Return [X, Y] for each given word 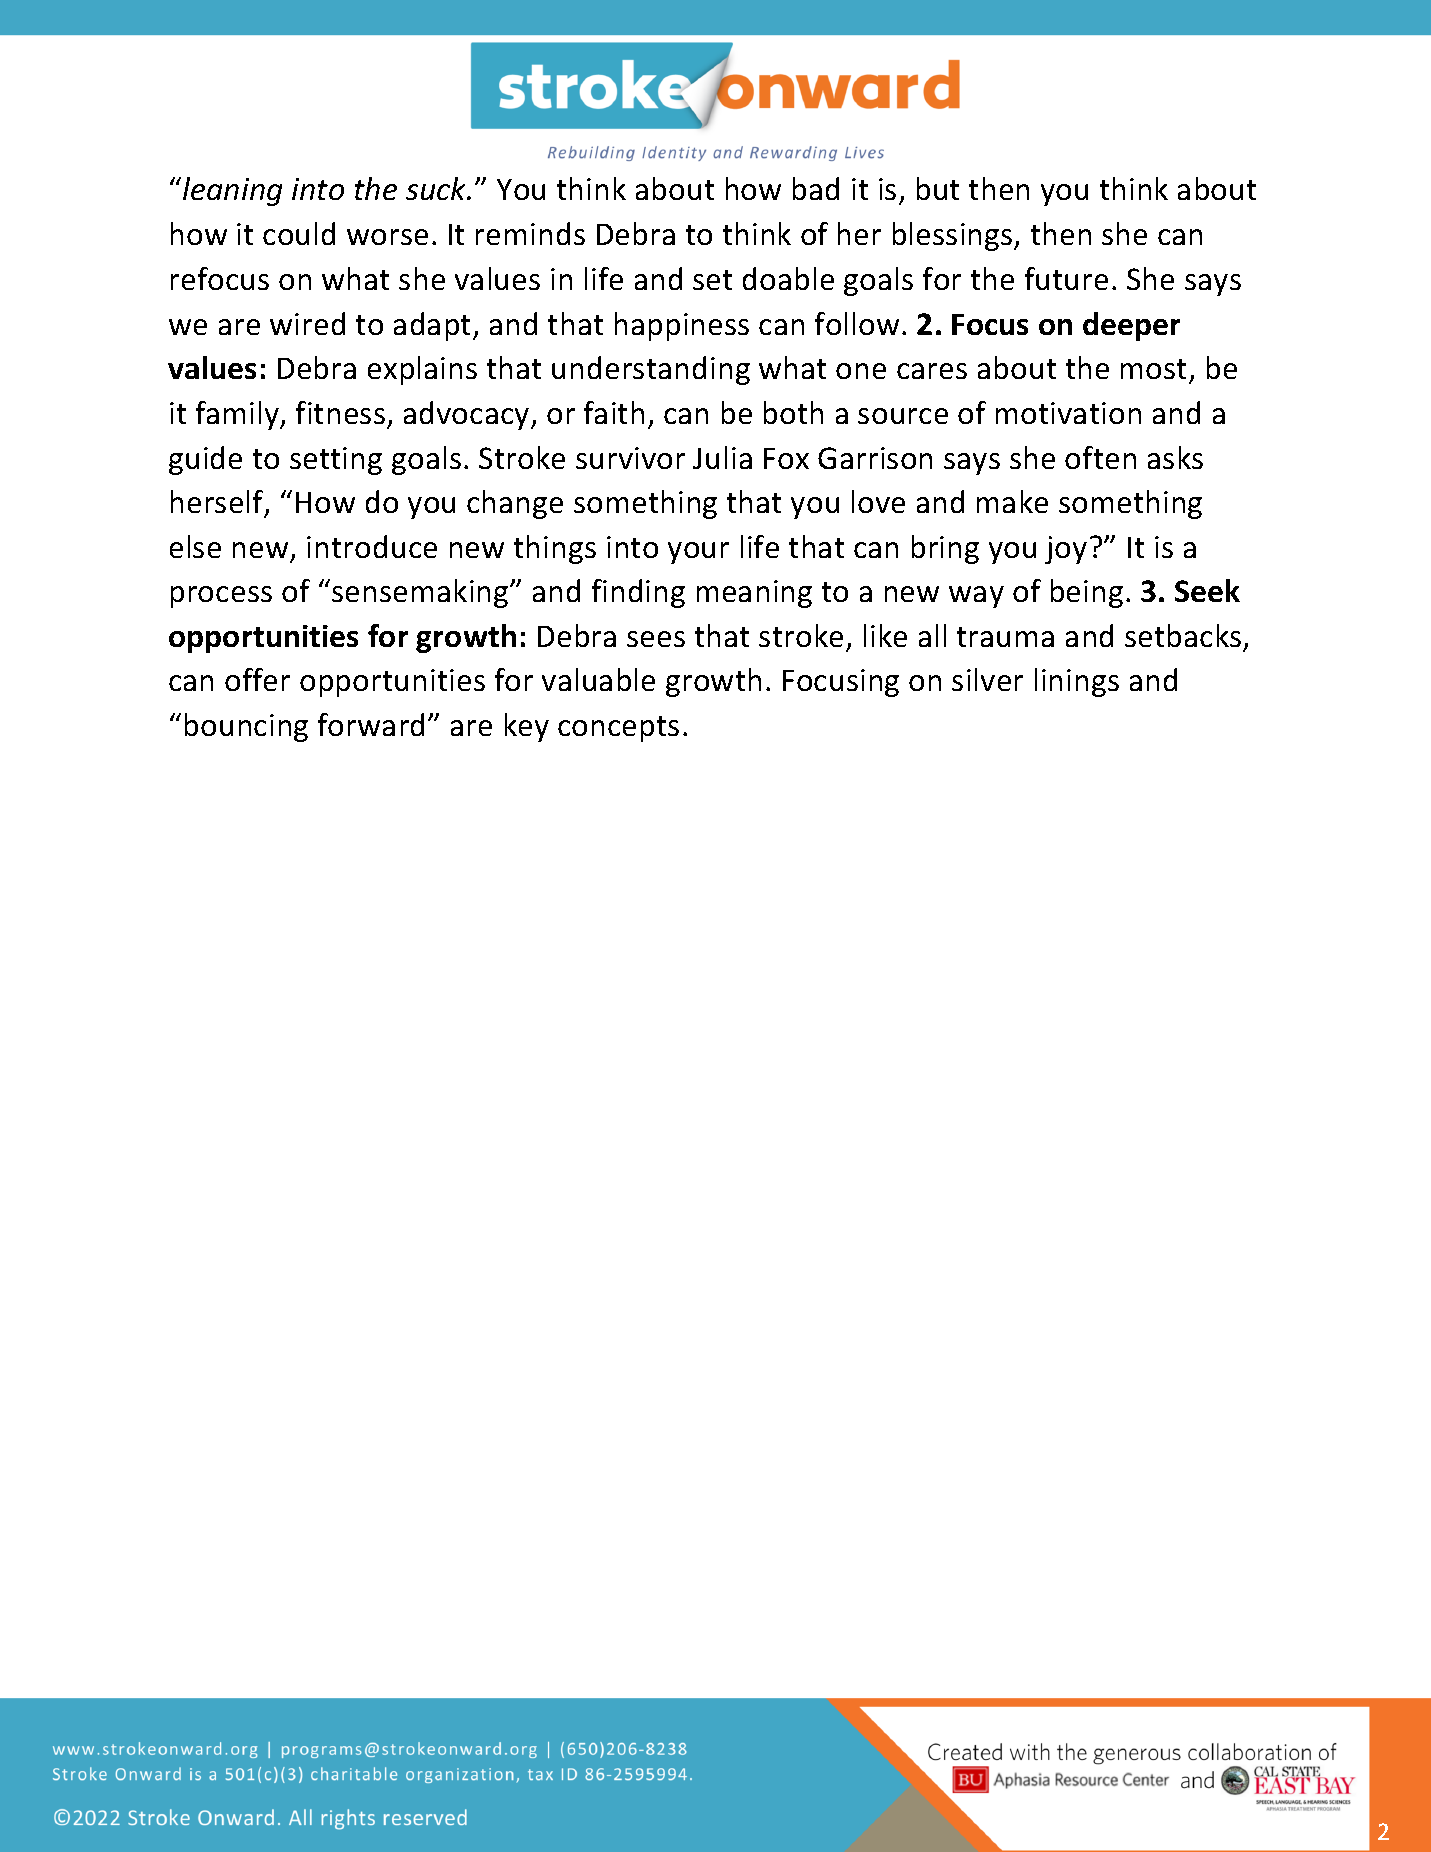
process [221, 597]
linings [1077, 682]
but [938, 188]
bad [816, 188]
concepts [618, 729]
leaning [232, 191]
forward [371, 724]
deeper [1131, 326]
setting [336, 461]
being [1087, 593]
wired [307, 323]
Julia [722, 457]
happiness [682, 326]
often [1100, 457]
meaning [754, 594]
